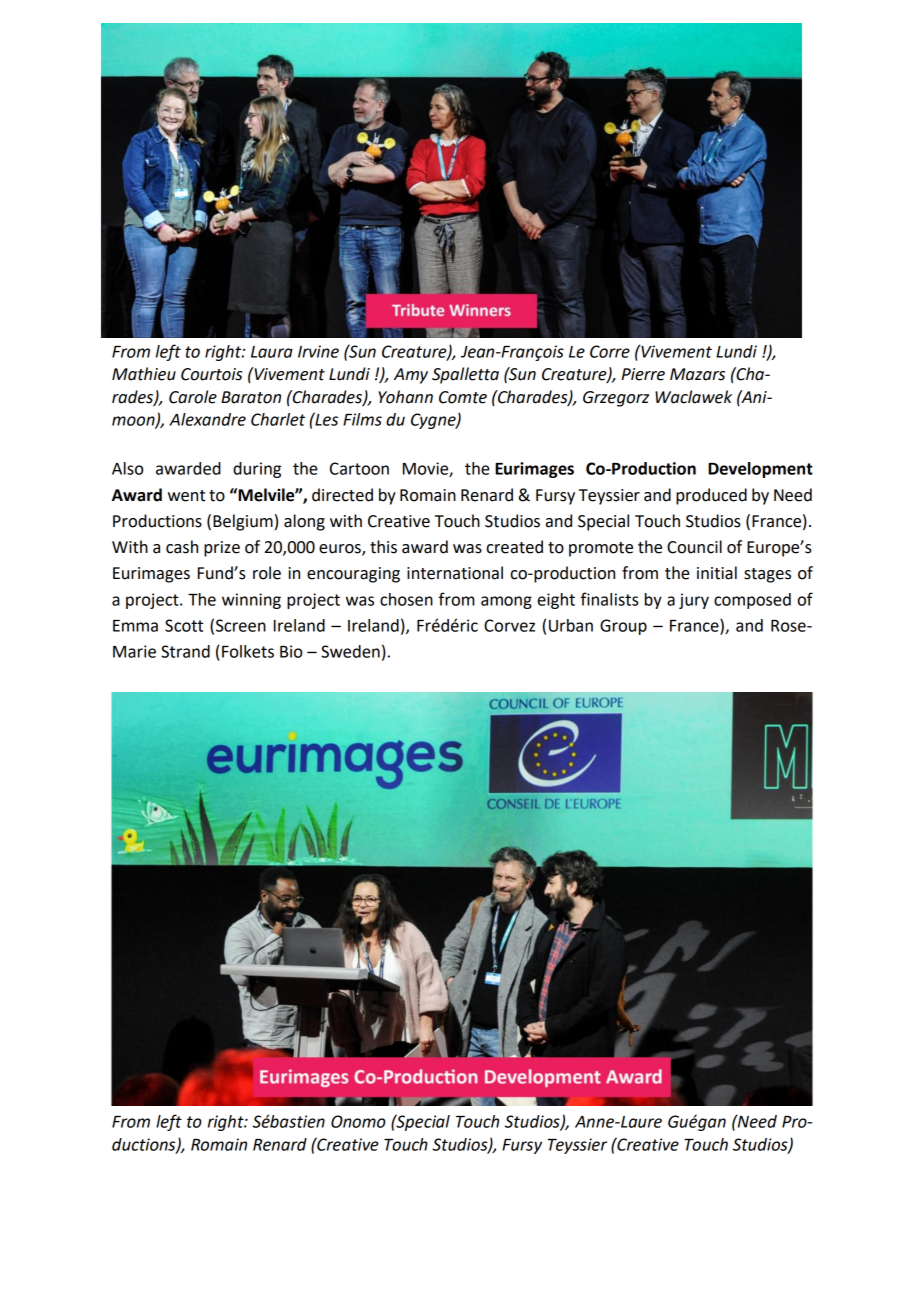  What do you see at coordinates (350, 651) in the document?
I see `Sweden` at bounding box center [350, 651].
